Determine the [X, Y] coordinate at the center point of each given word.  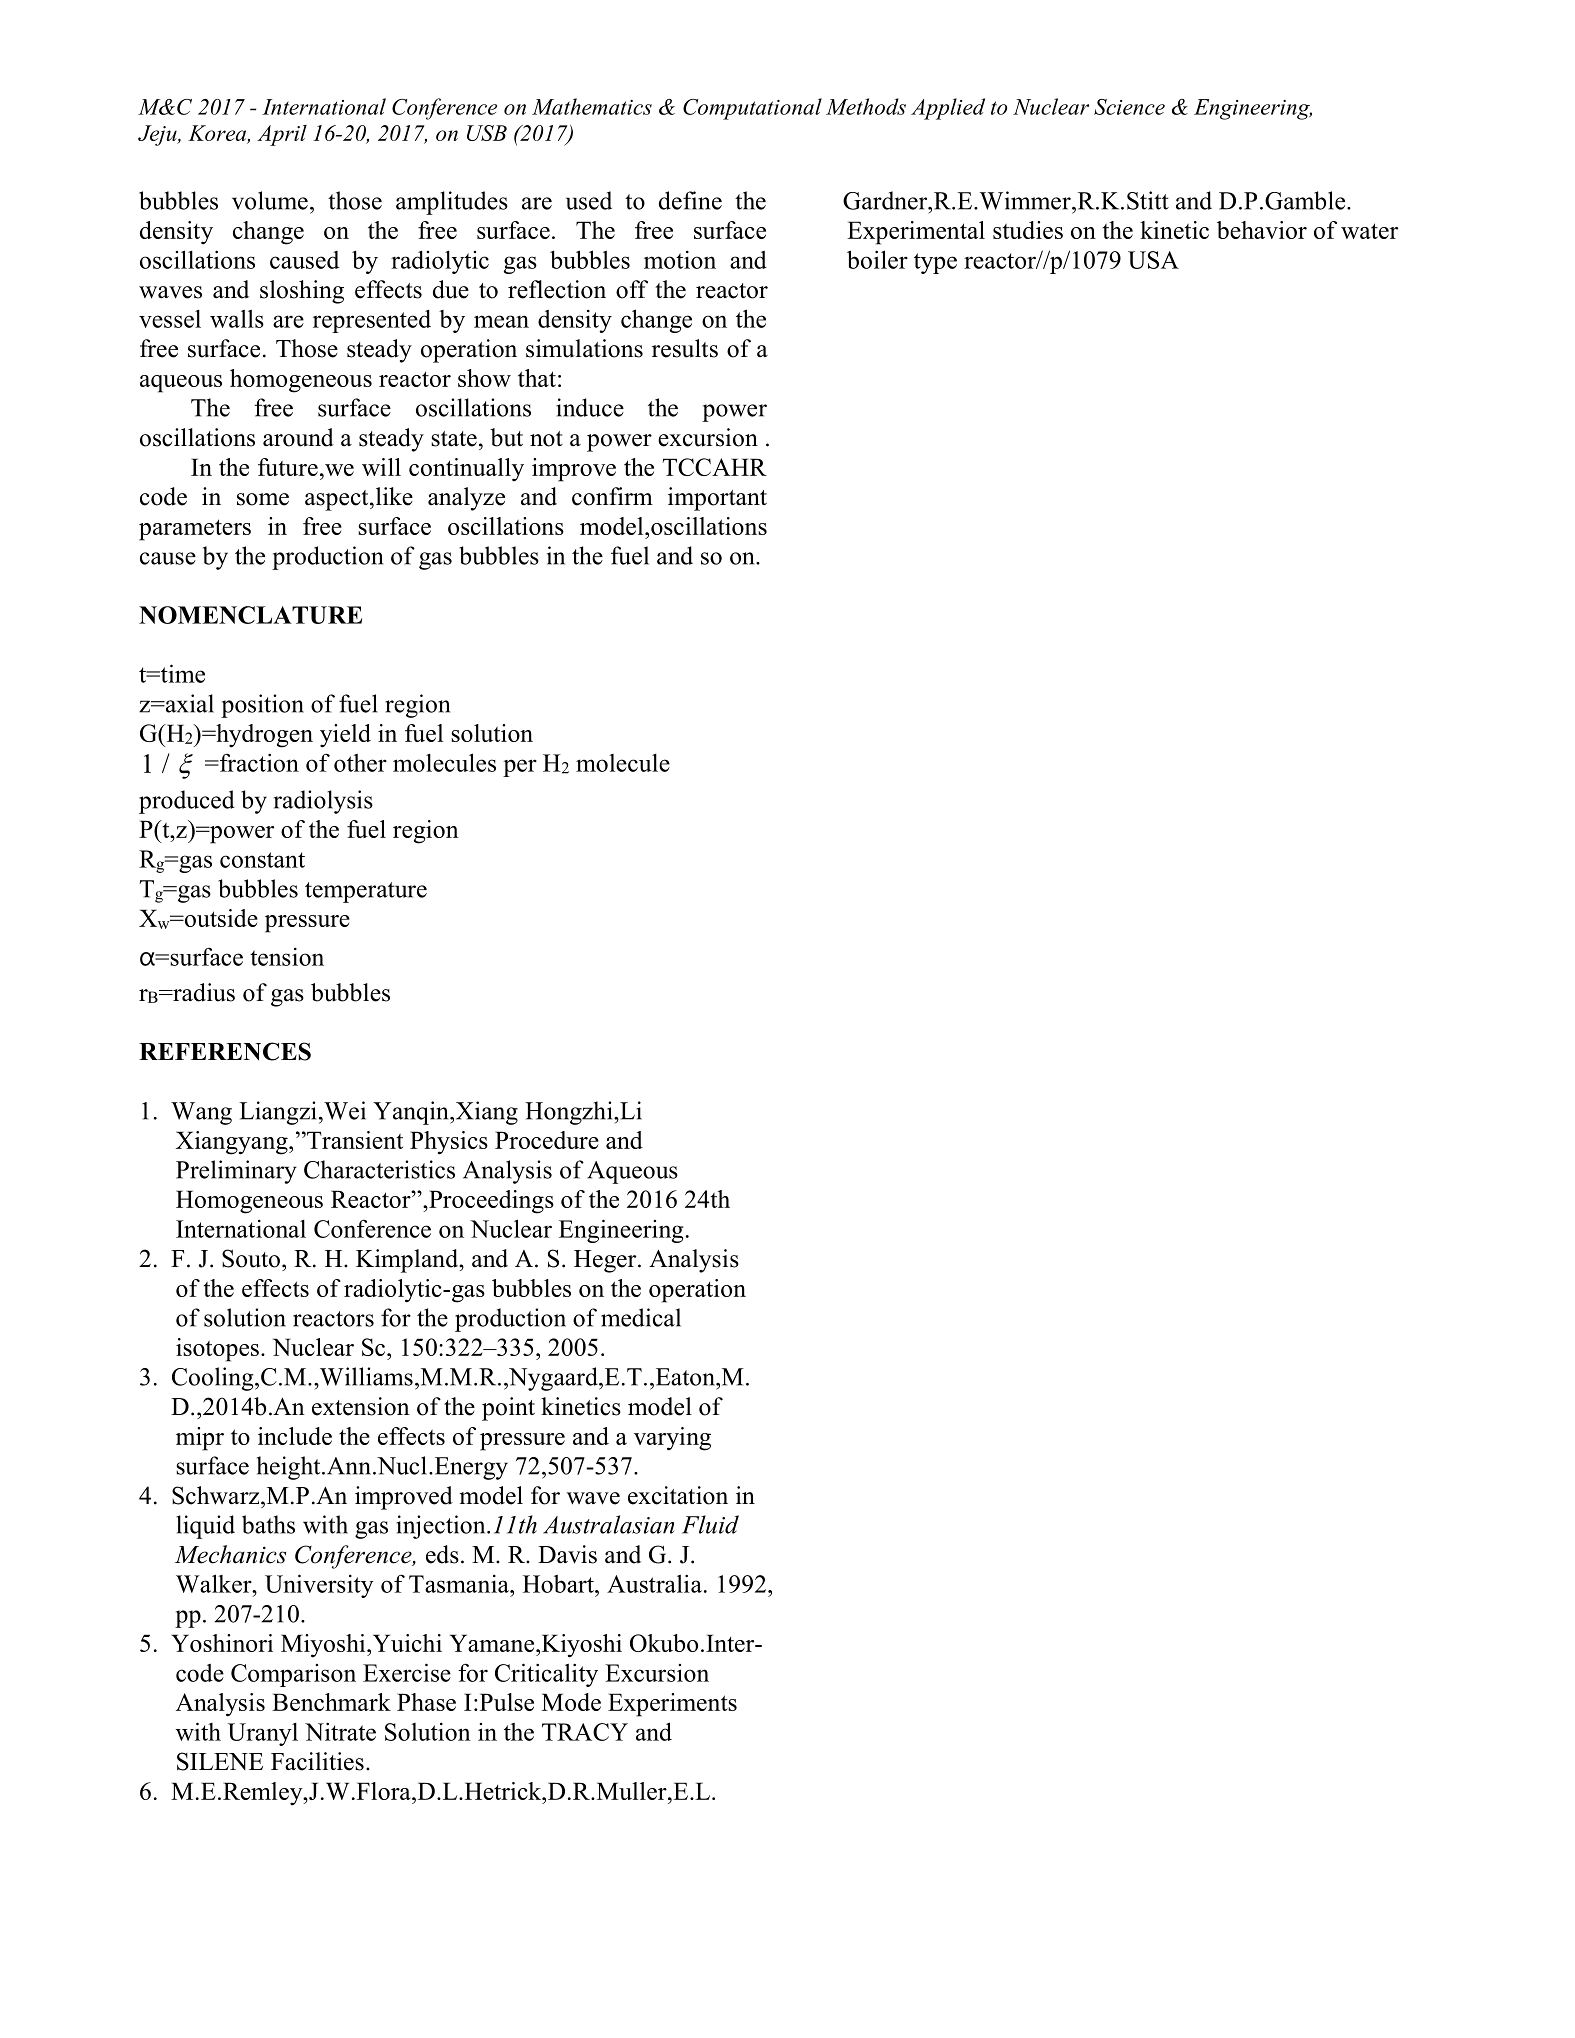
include [295, 1436]
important [717, 499]
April [282, 135]
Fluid [710, 1524]
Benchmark [331, 1702]
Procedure [547, 1140]
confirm [612, 496]
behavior [1262, 230]
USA [1153, 260]
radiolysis [323, 802]
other [360, 763]
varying [672, 1439]
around [298, 437]
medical [641, 1317]
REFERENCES [225, 1051]
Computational [752, 109]
